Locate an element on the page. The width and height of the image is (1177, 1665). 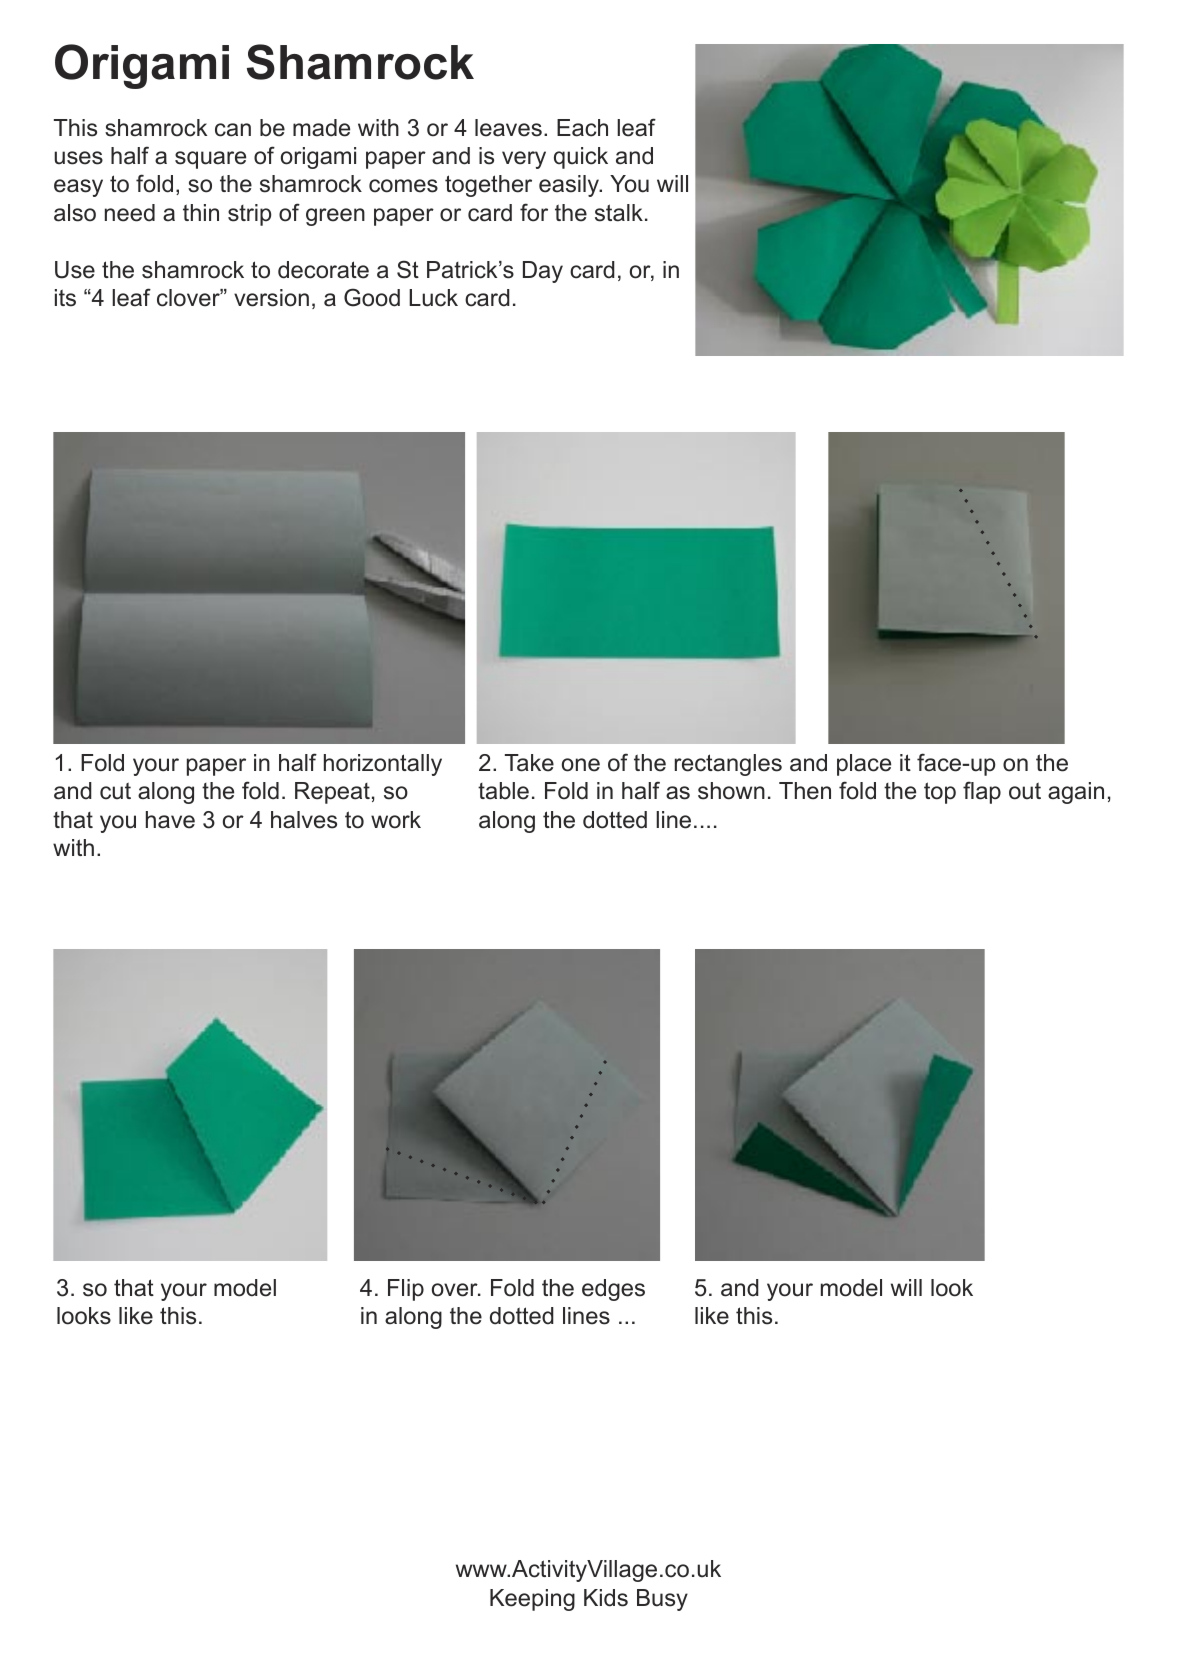
top is located at coordinates (940, 793).
